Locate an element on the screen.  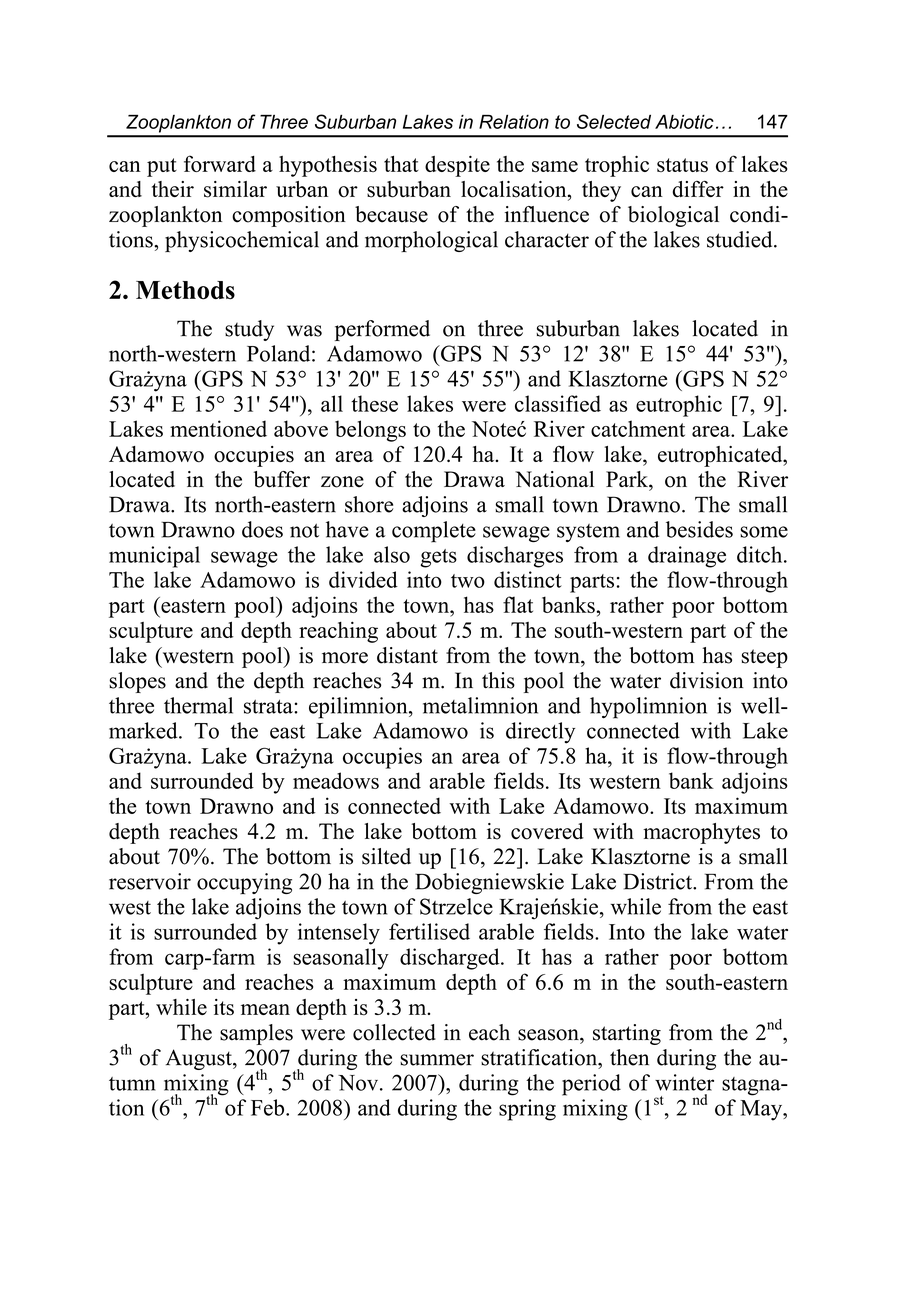
summer is located at coordinates (437, 1060).
